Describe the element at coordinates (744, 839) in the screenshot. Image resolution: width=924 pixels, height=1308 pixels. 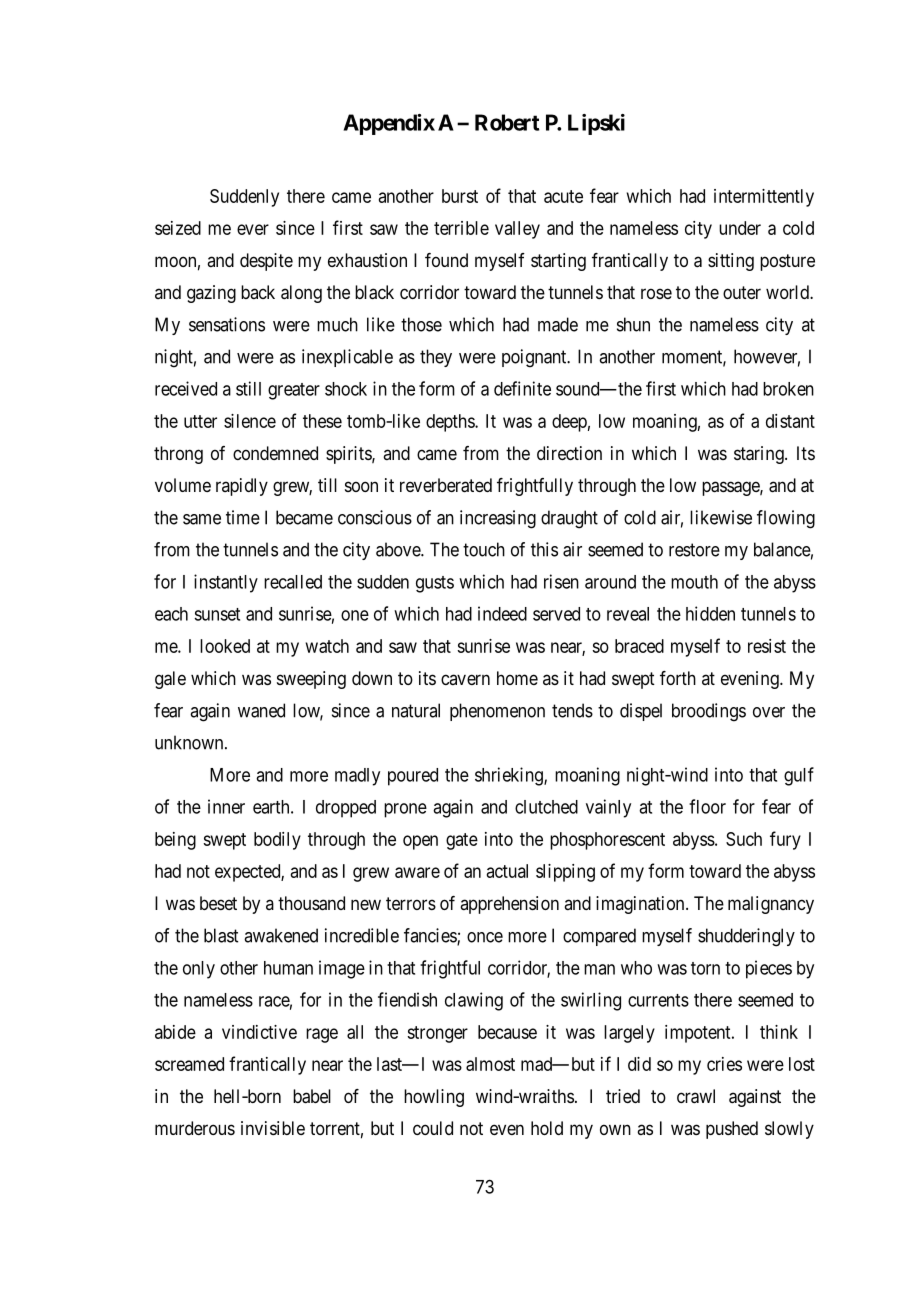
I see `Such` at that location.
